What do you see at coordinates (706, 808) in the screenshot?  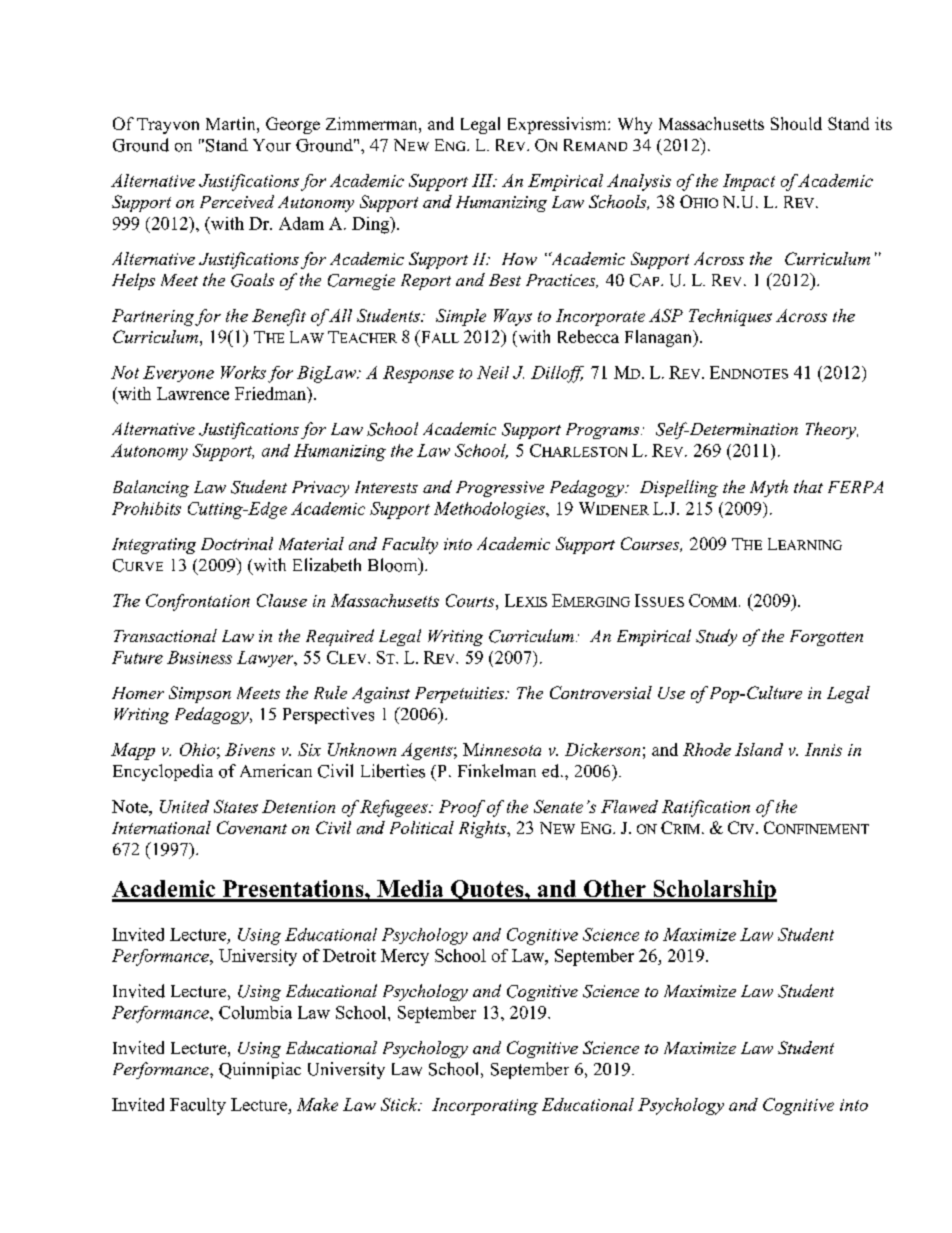 I see `Ratification` at bounding box center [706, 808].
